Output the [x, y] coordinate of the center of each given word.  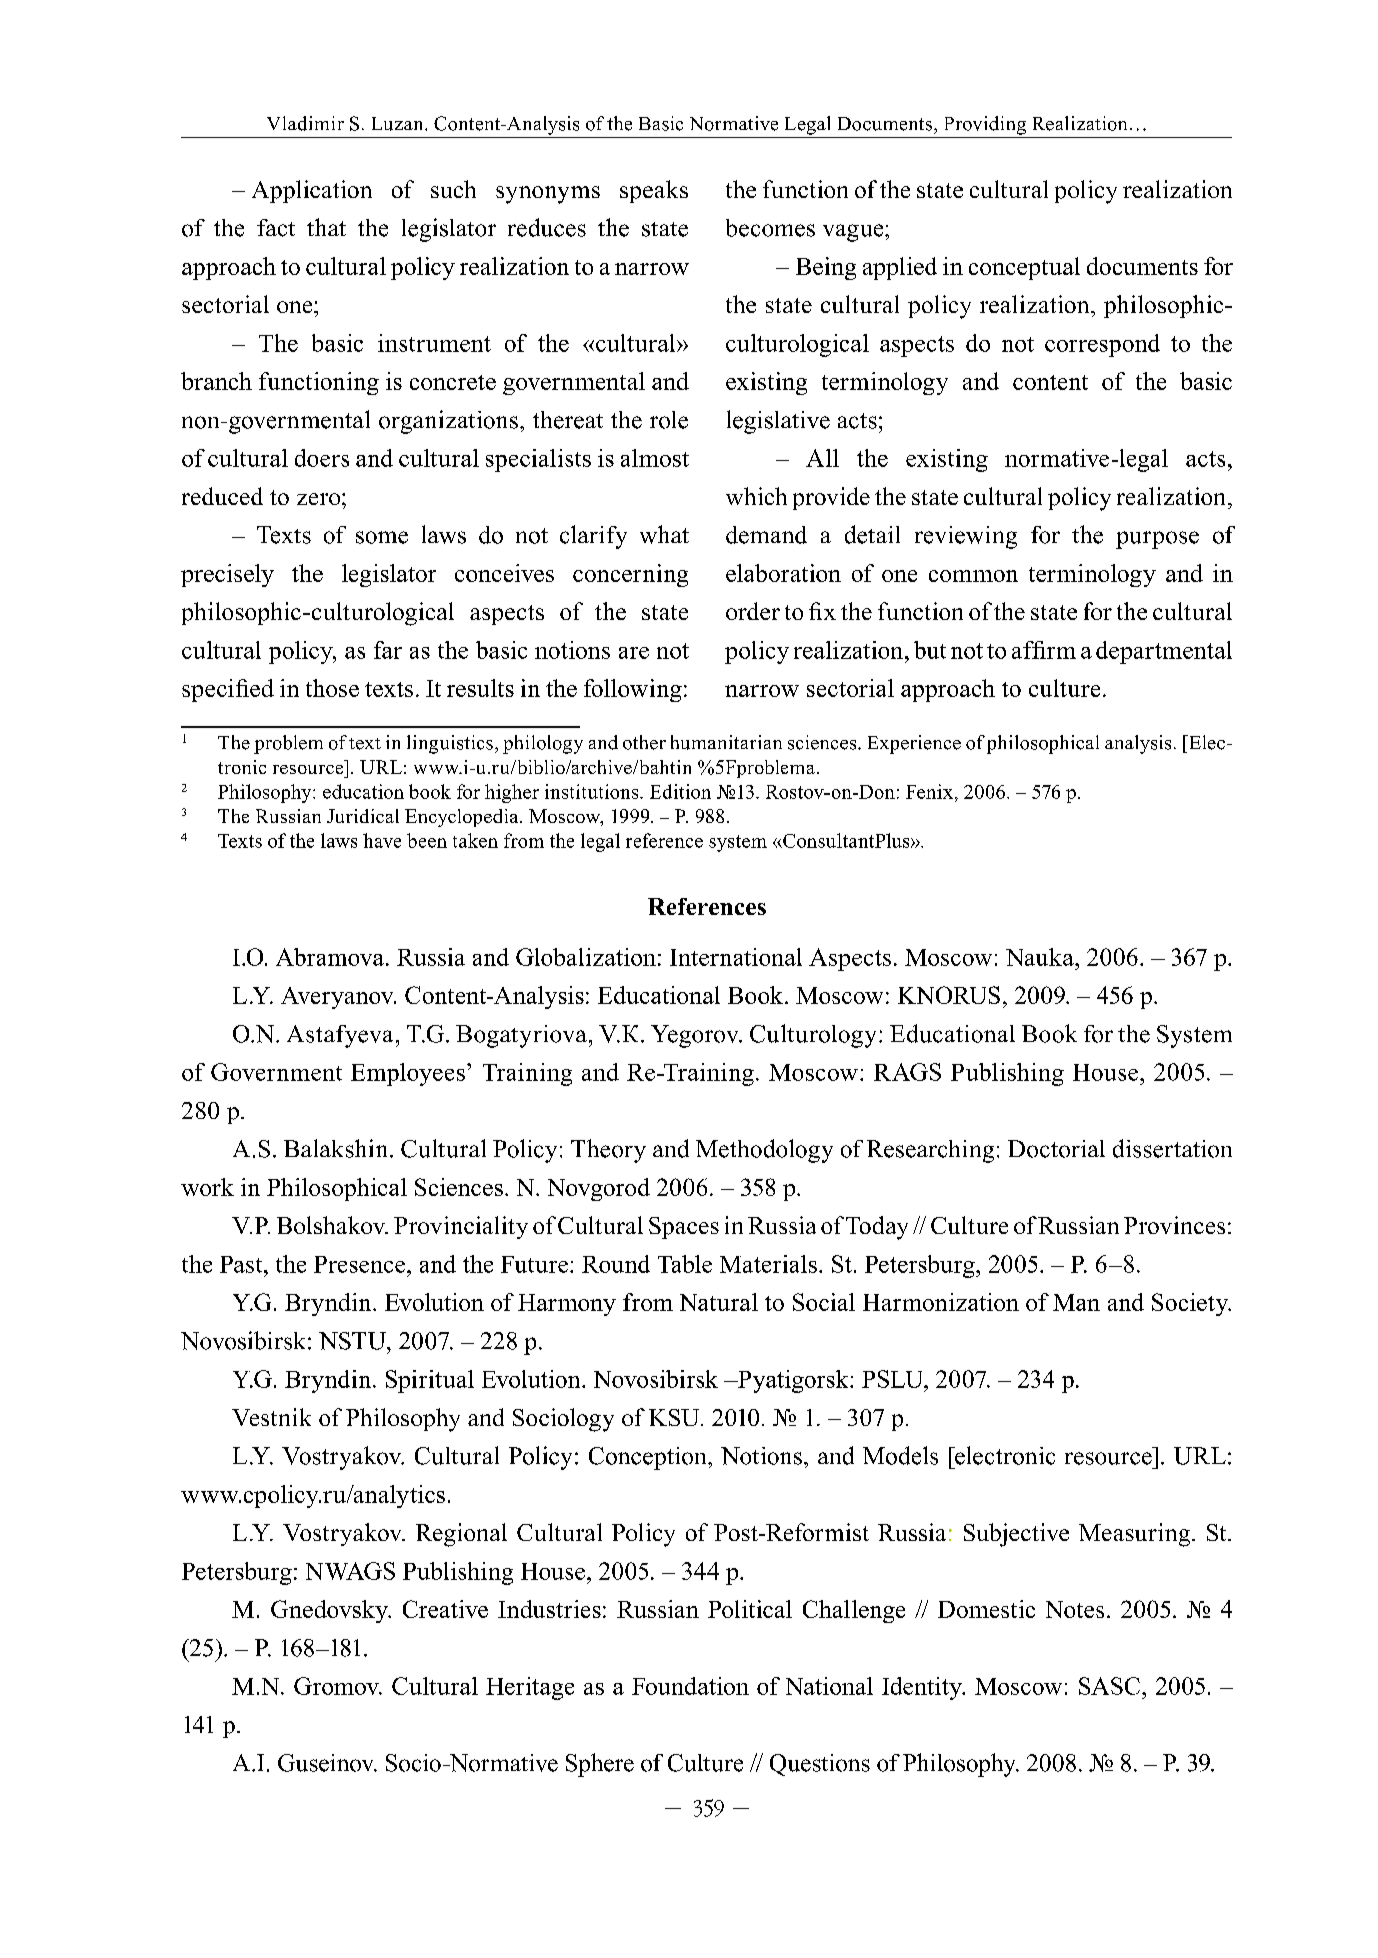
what [664, 534]
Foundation [690, 1686]
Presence [361, 1264]
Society [1191, 1304]
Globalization [586, 957]
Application [312, 191]
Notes [1075, 1609]
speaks [654, 191]
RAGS [907, 1072]
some [382, 537]
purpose [1157, 540]
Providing [985, 125]
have [382, 840]
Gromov [337, 1686]
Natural [719, 1302]
